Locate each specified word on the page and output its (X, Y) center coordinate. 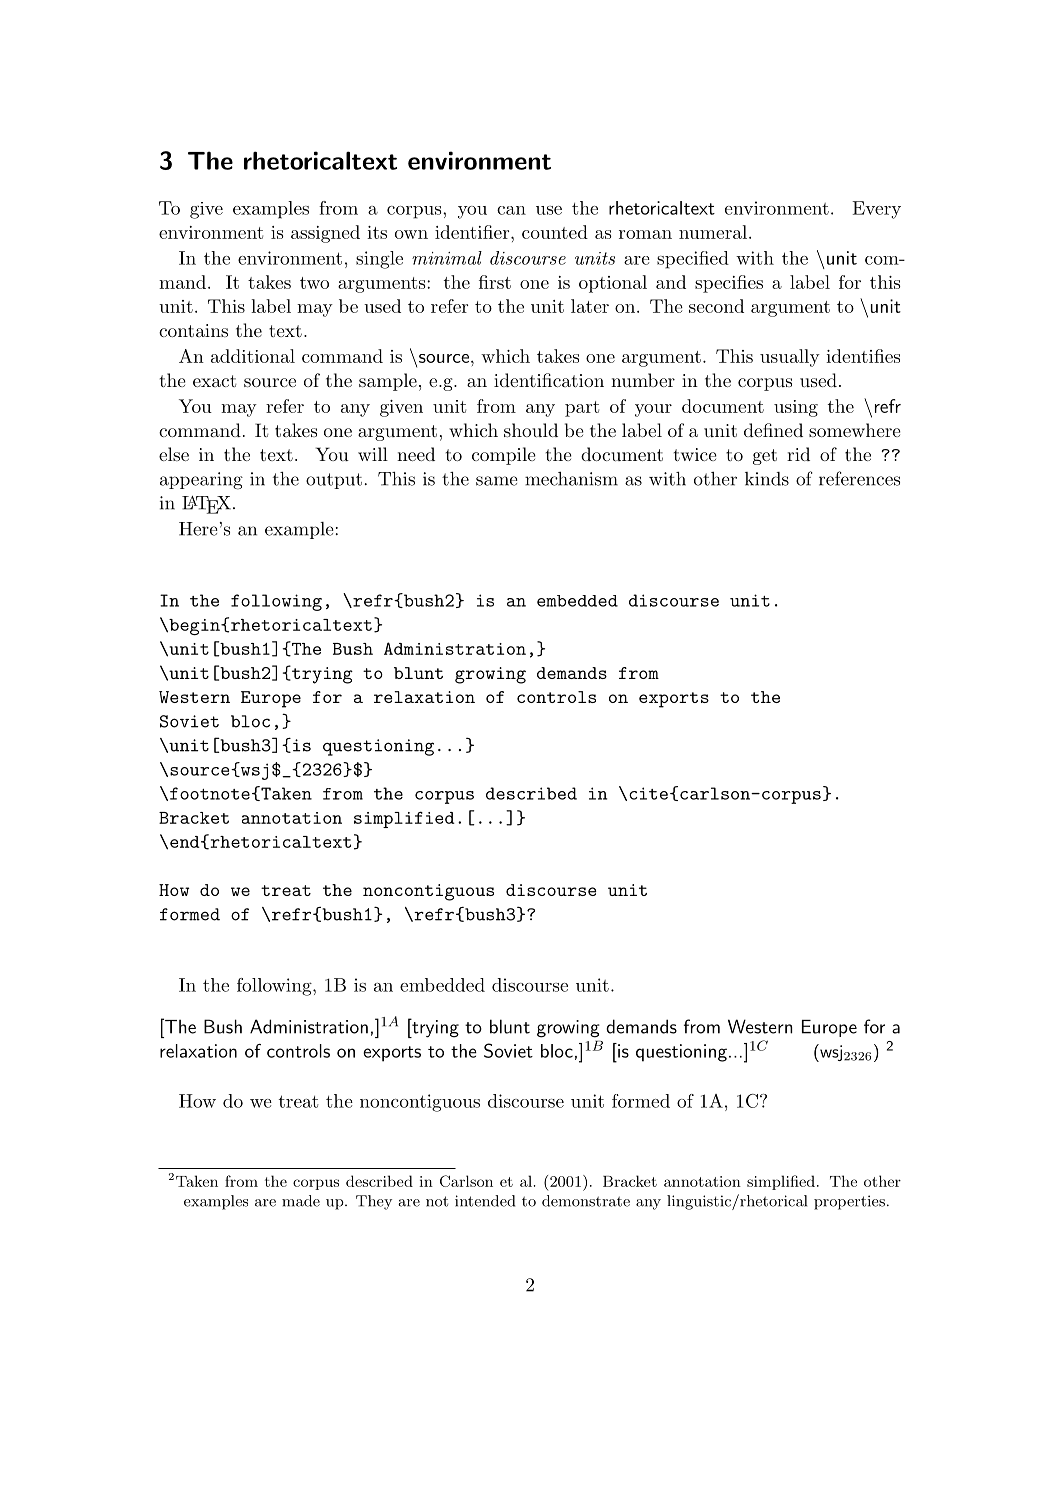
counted (555, 232)
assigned (325, 234)
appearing (201, 481)
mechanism (571, 479)
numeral (713, 232)
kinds (767, 479)
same (497, 481)
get (765, 457)
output (334, 481)
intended (485, 1201)
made (301, 1201)
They (374, 1202)
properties (849, 1202)
